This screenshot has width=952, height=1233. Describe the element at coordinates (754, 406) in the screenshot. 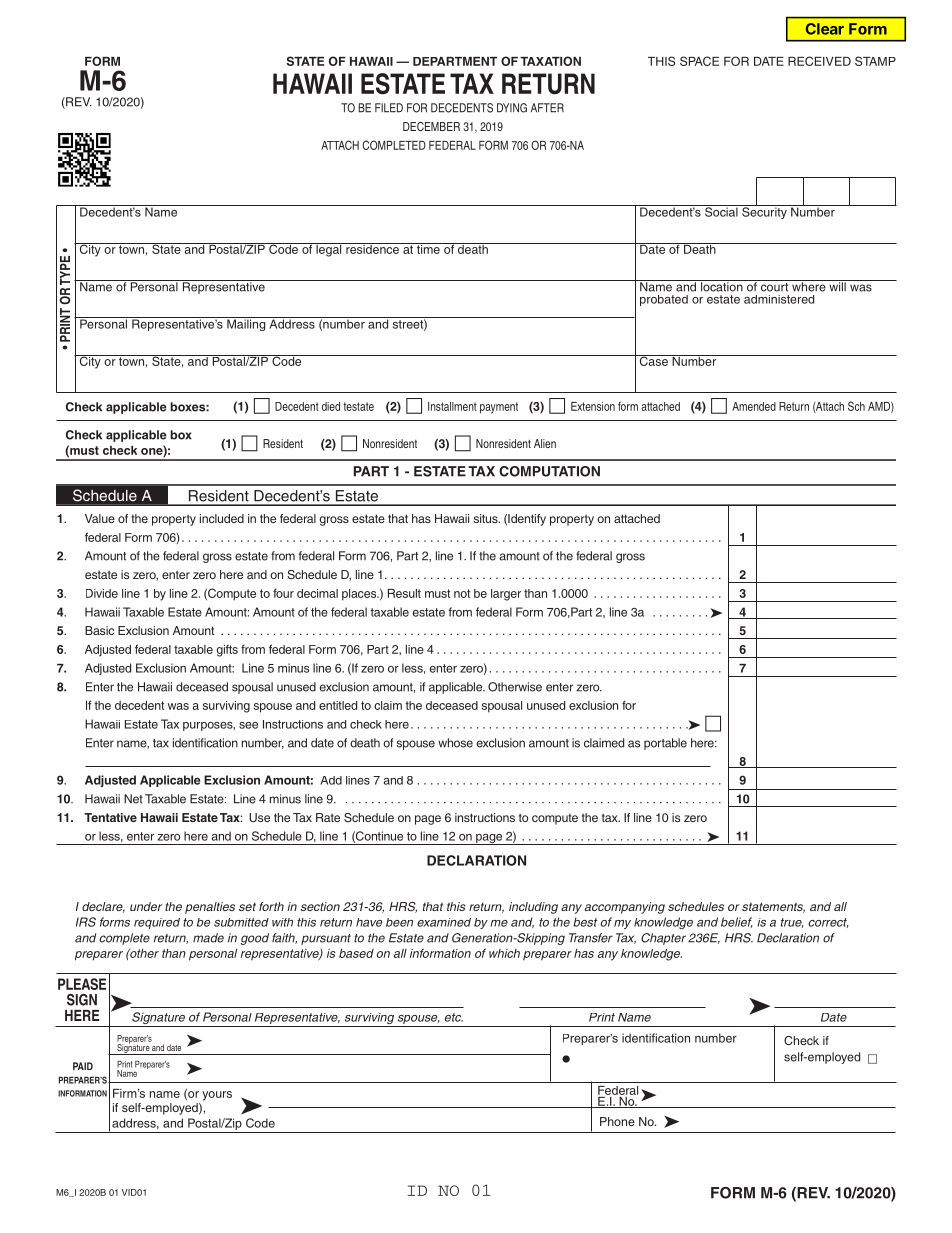

I see `Amended` at that location.
